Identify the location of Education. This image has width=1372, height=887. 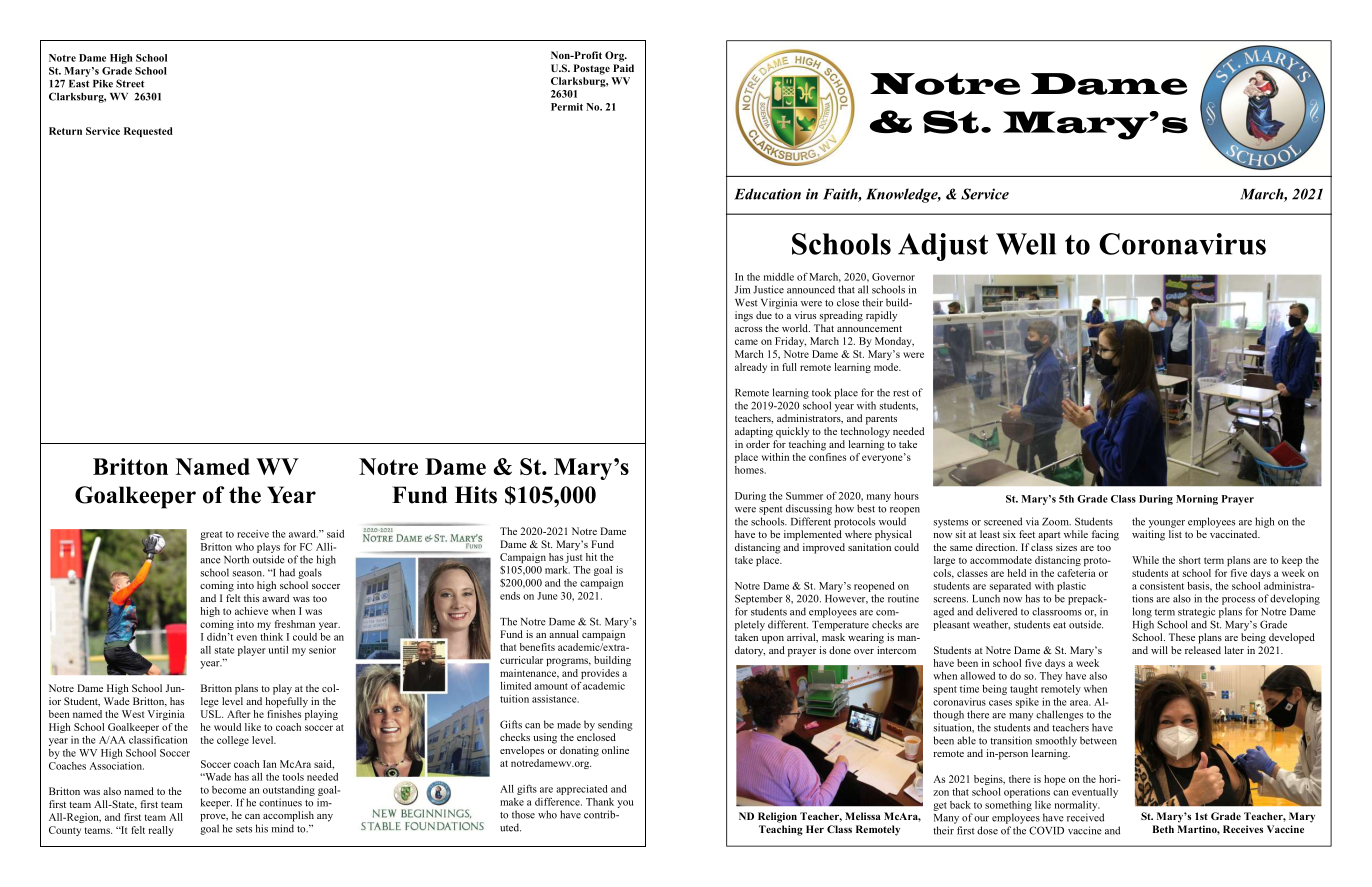
(767, 194).
